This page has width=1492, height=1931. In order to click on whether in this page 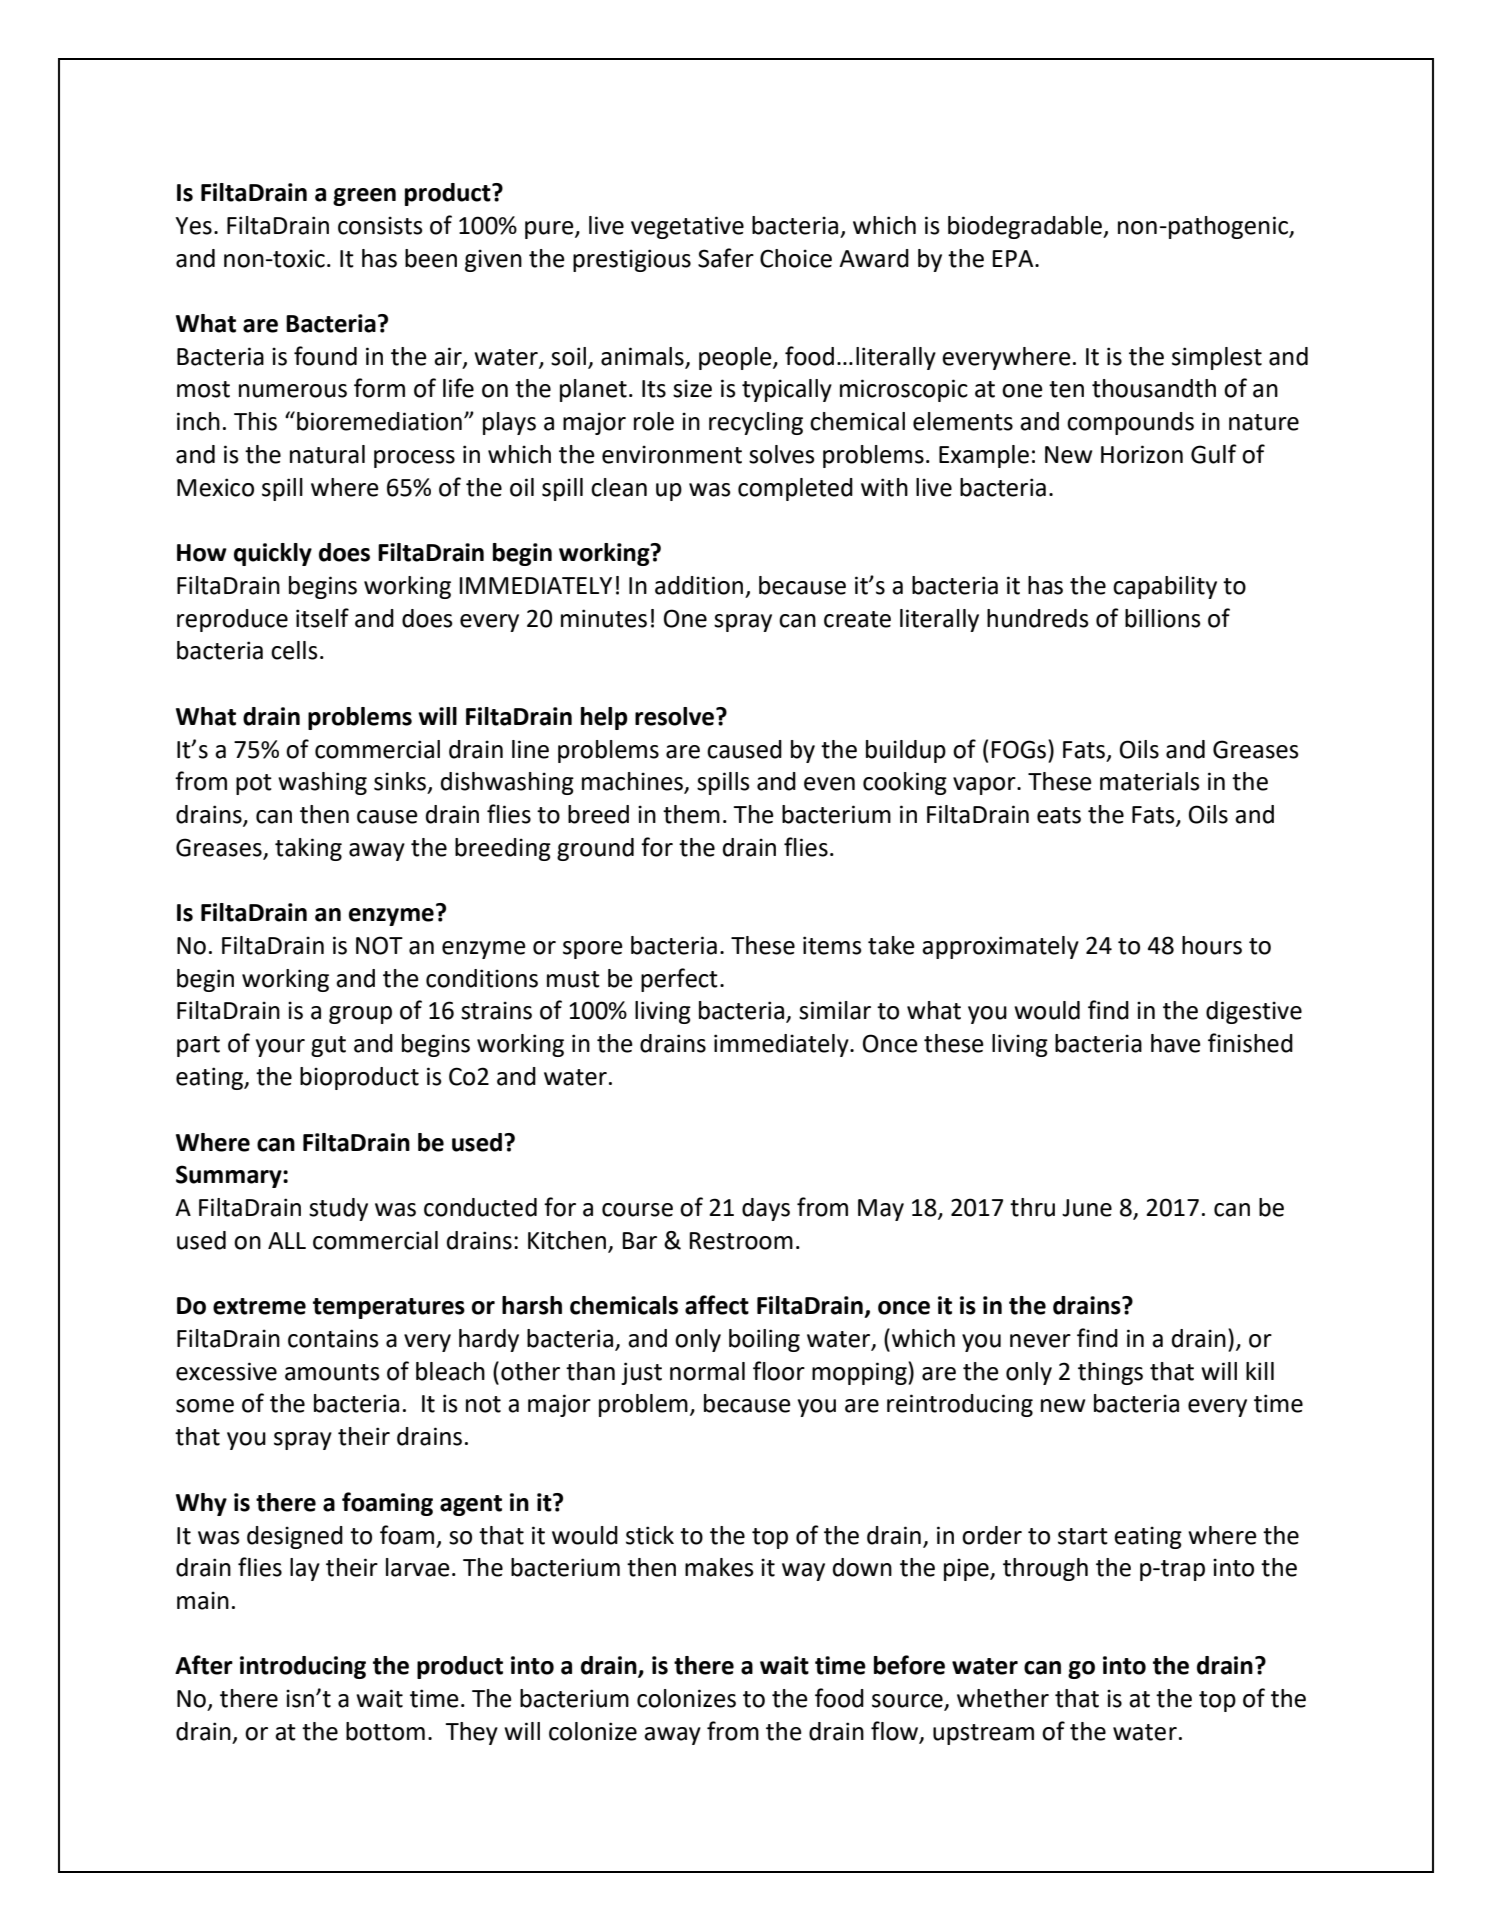, I will do `click(1003, 1698)`.
